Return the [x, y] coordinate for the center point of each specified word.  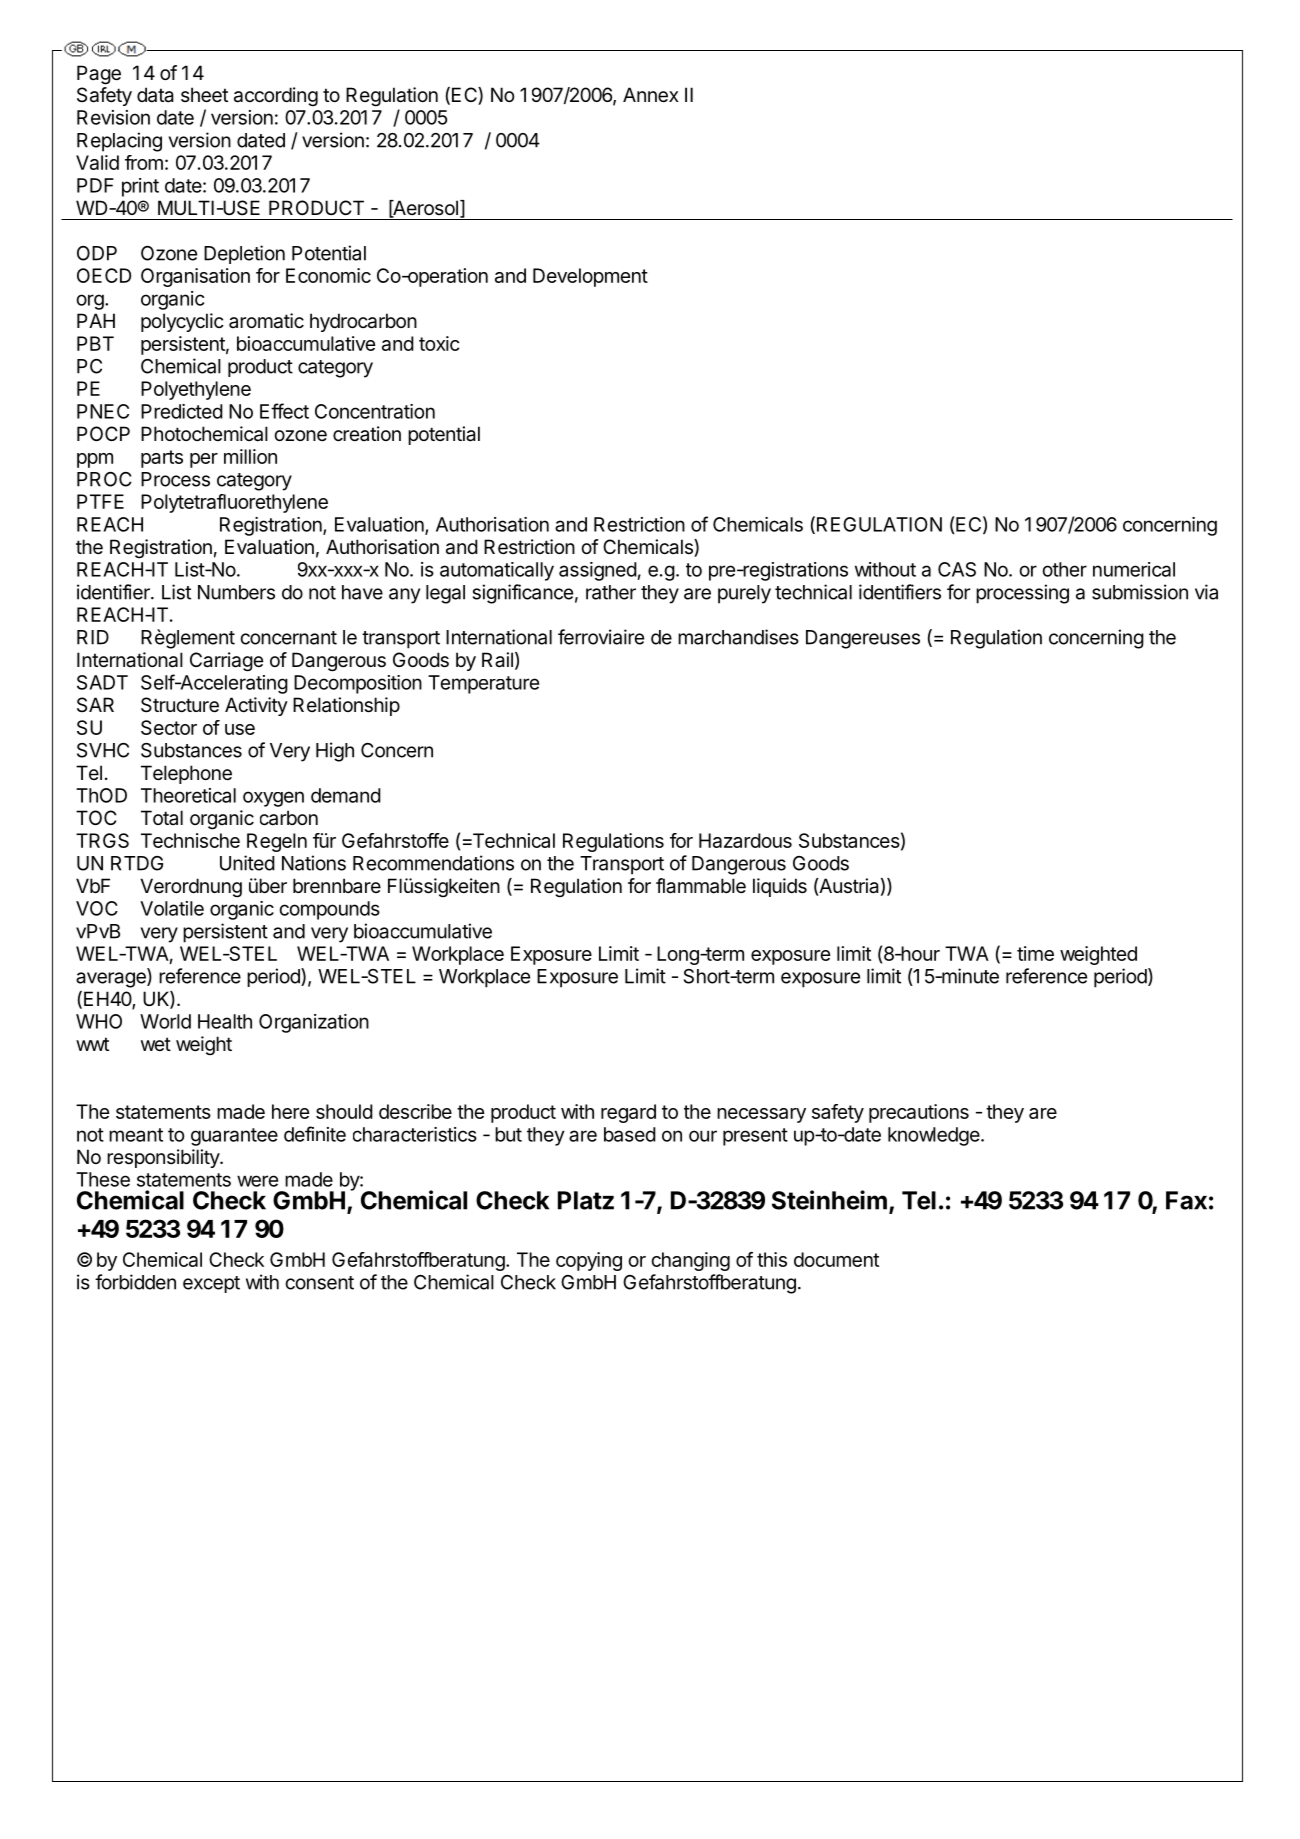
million [250, 456]
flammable [701, 886]
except [211, 1284]
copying [589, 1261]
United [247, 863]
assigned [598, 571]
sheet [204, 95]
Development [590, 277]
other [1064, 569]
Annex [651, 95]
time [1035, 953]
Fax [1186, 1200]
